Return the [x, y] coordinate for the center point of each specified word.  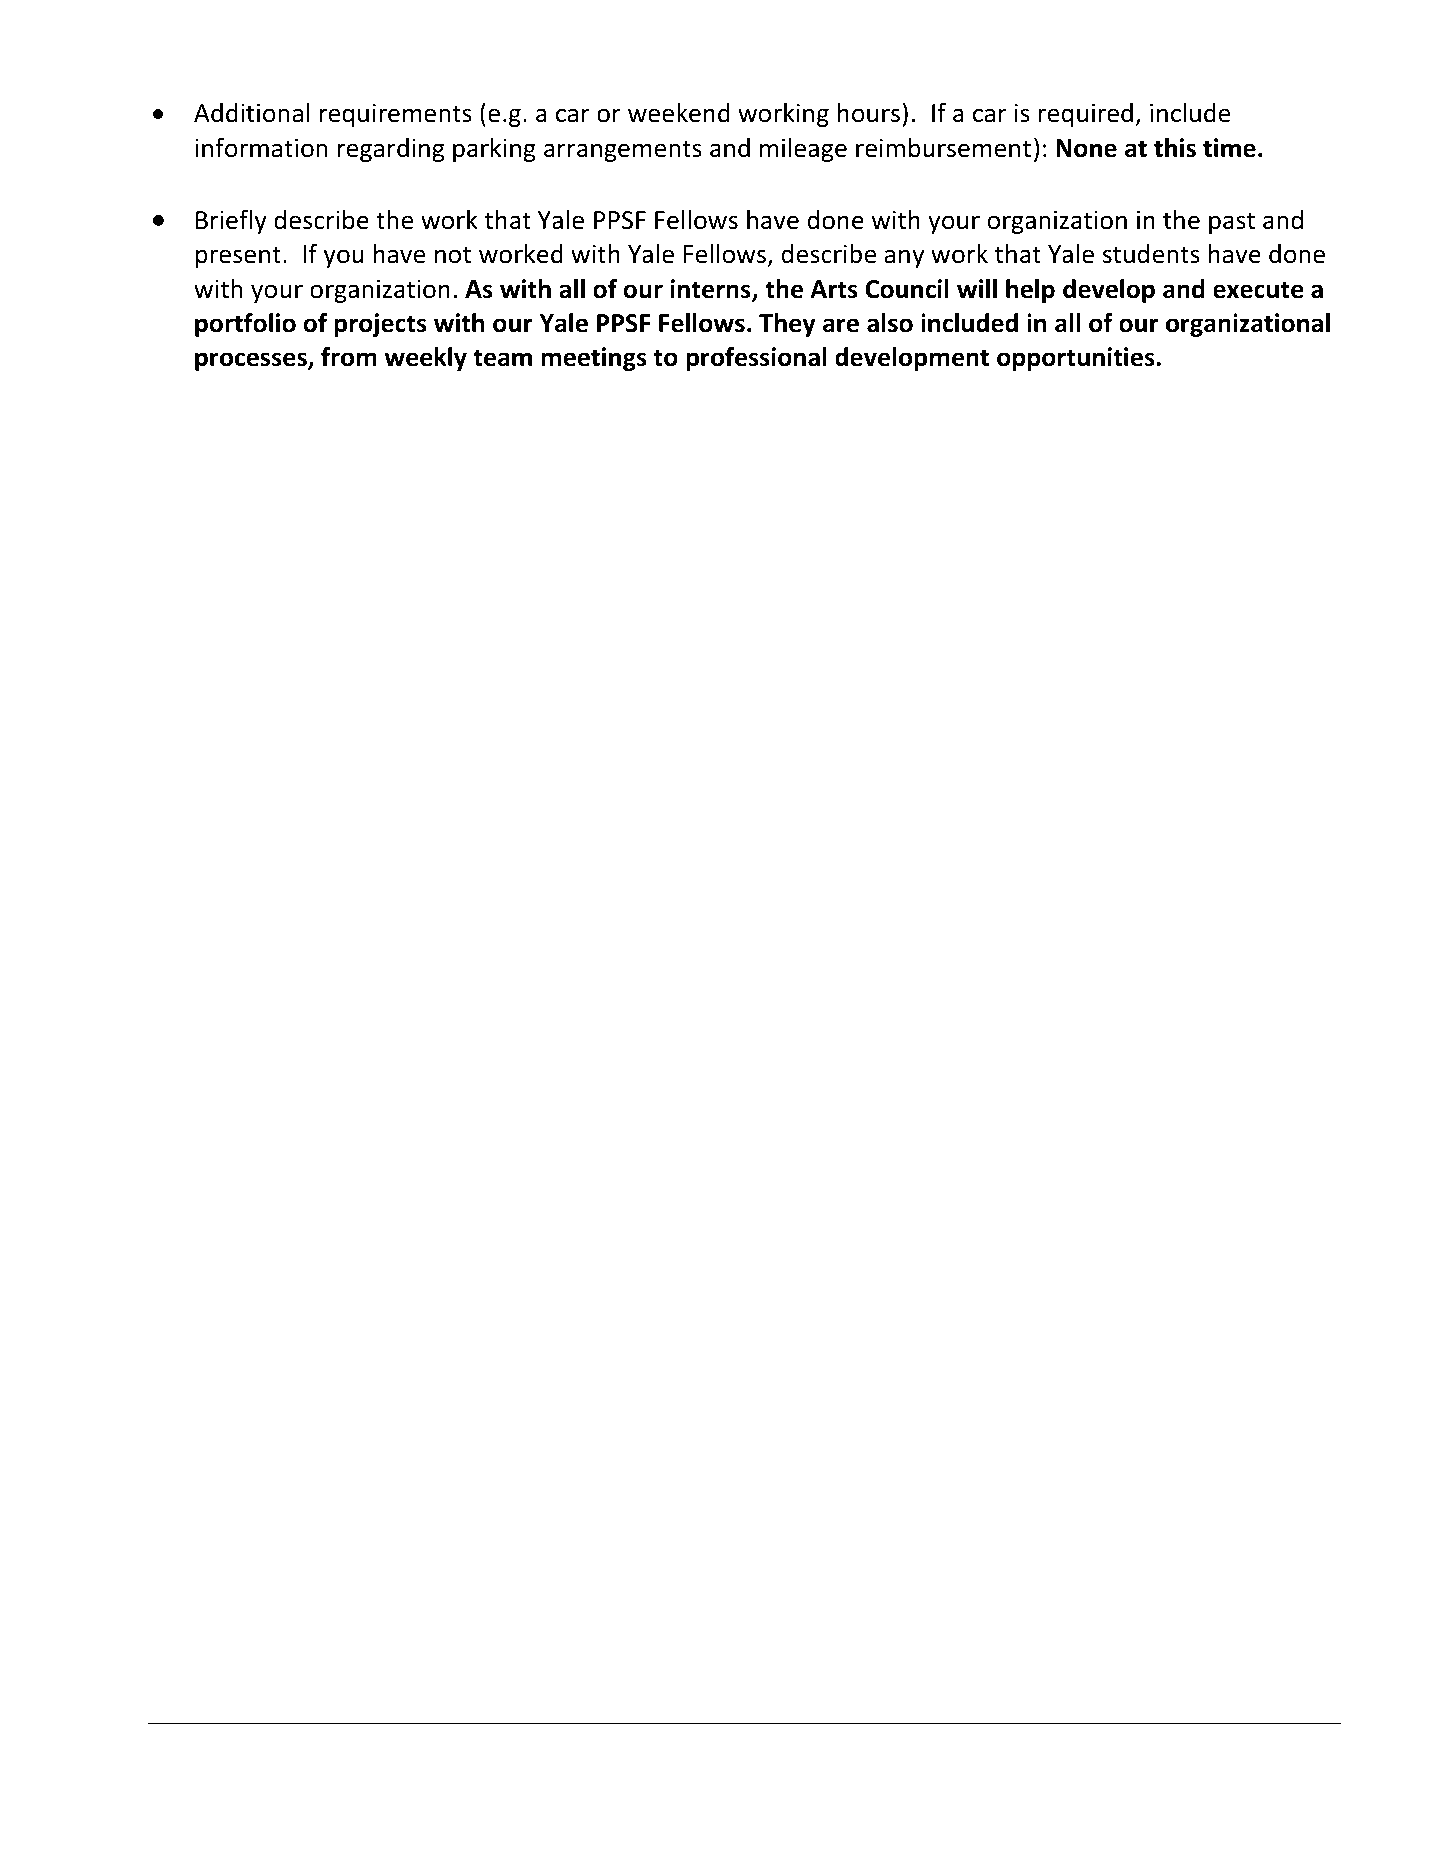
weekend [679, 113]
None [1086, 148]
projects [380, 325]
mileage [803, 150]
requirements [396, 115]
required [1085, 115]
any [904, 258]
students [1151, 254]
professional [756, 359]
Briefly [231, 222]
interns [711, 290]
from [349, 357]
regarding [391, 150]
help [1030, 291]
